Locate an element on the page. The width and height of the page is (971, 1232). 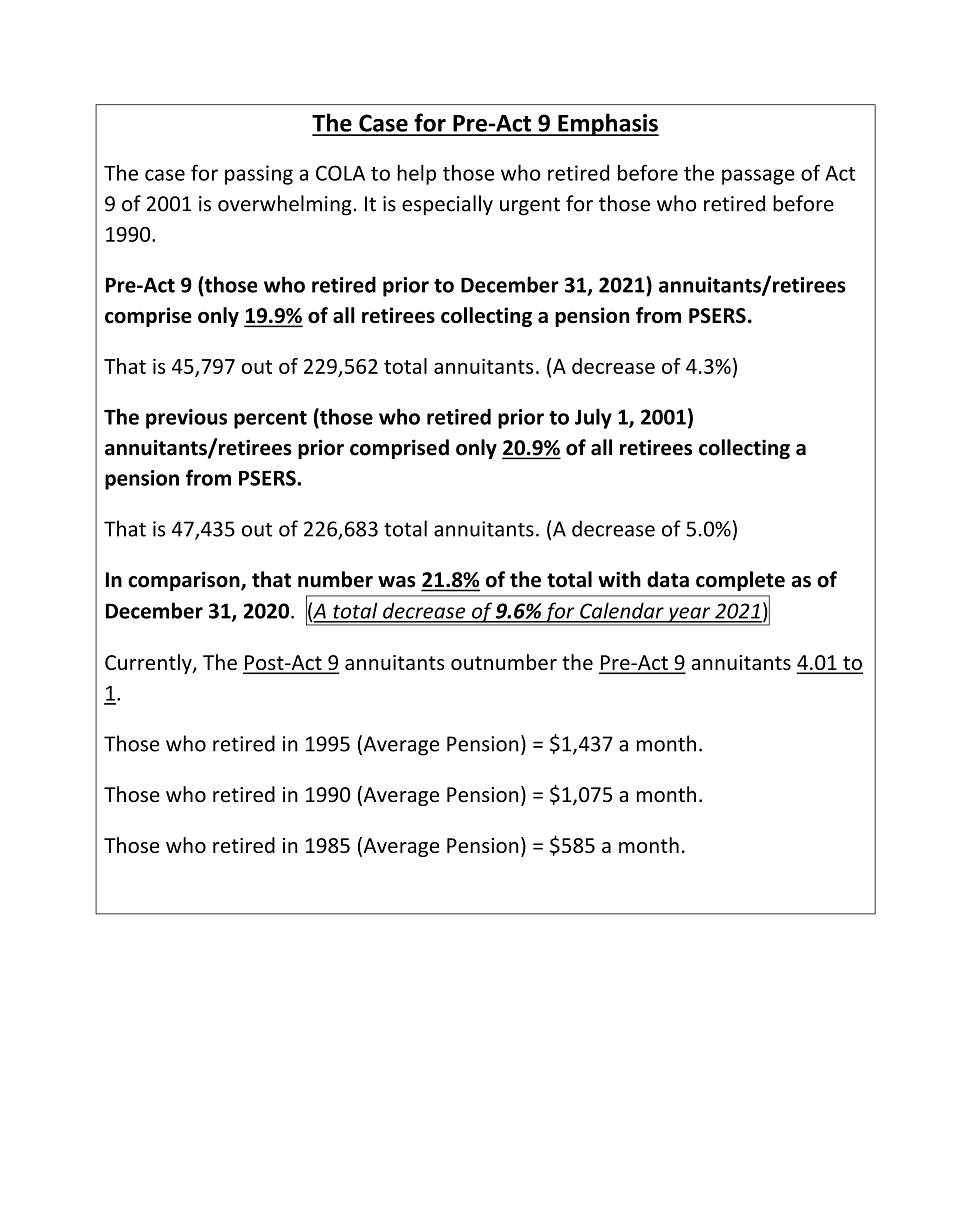
especially is located at coordinates (447, 205).
